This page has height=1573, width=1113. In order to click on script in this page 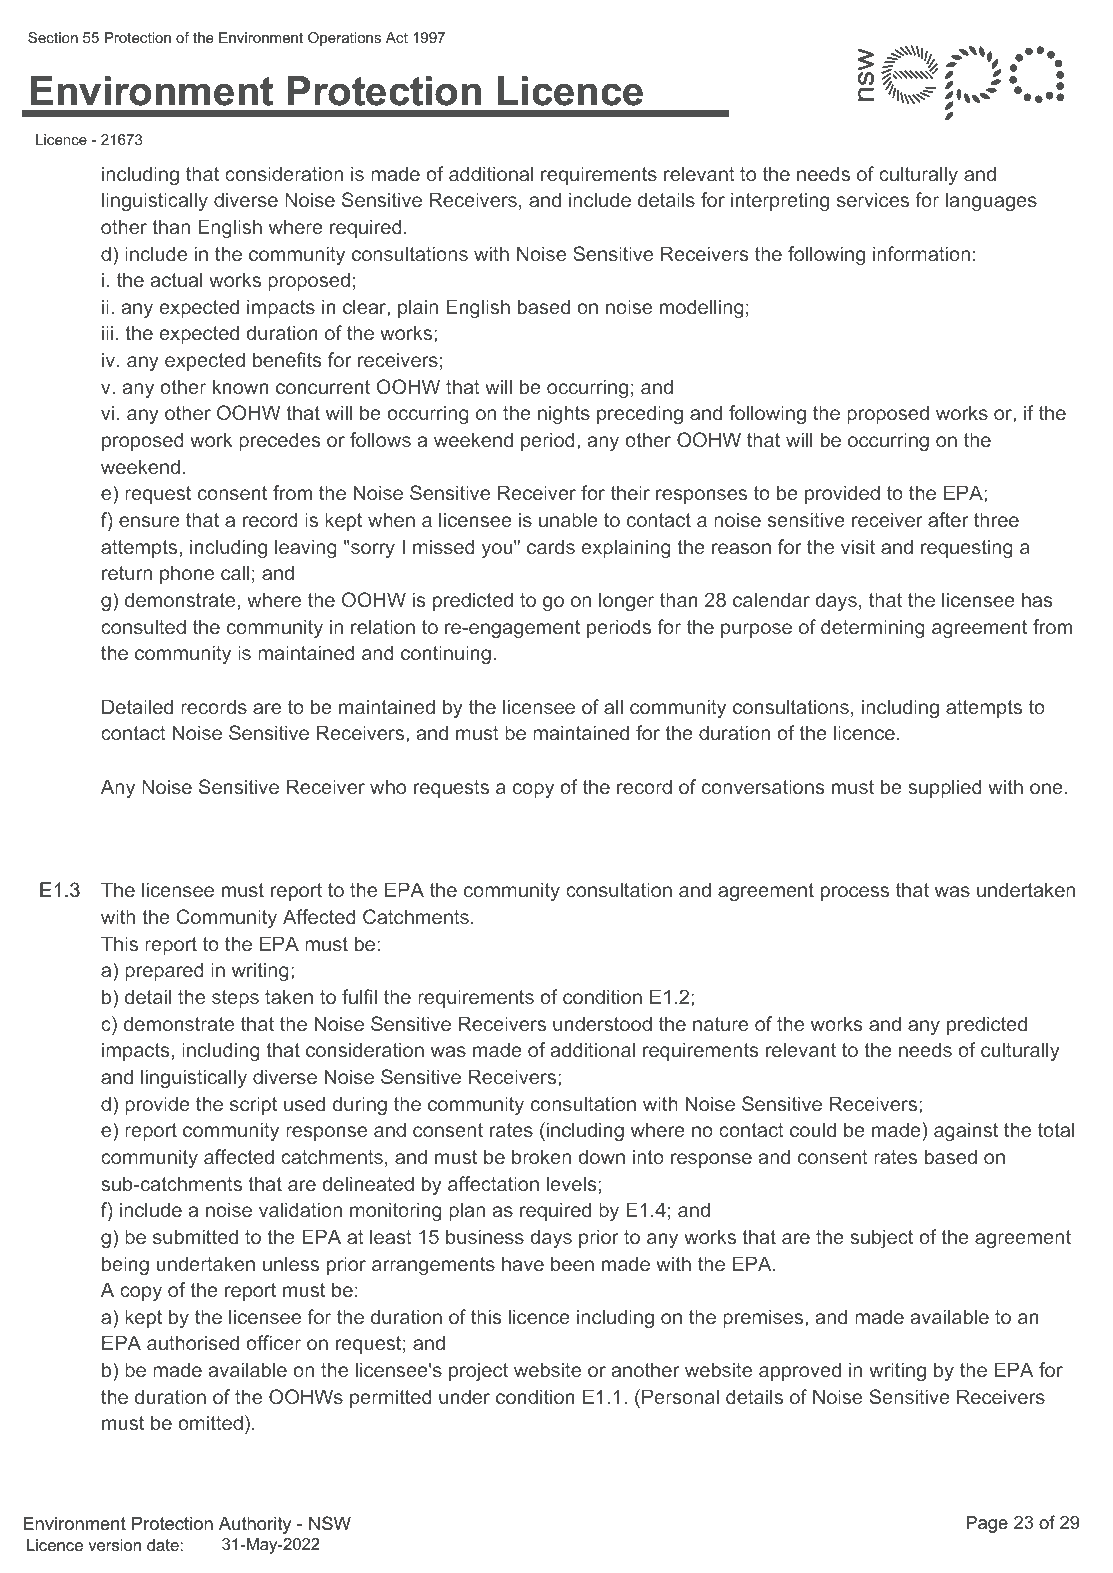, I will do `click(253, 1105)`.
